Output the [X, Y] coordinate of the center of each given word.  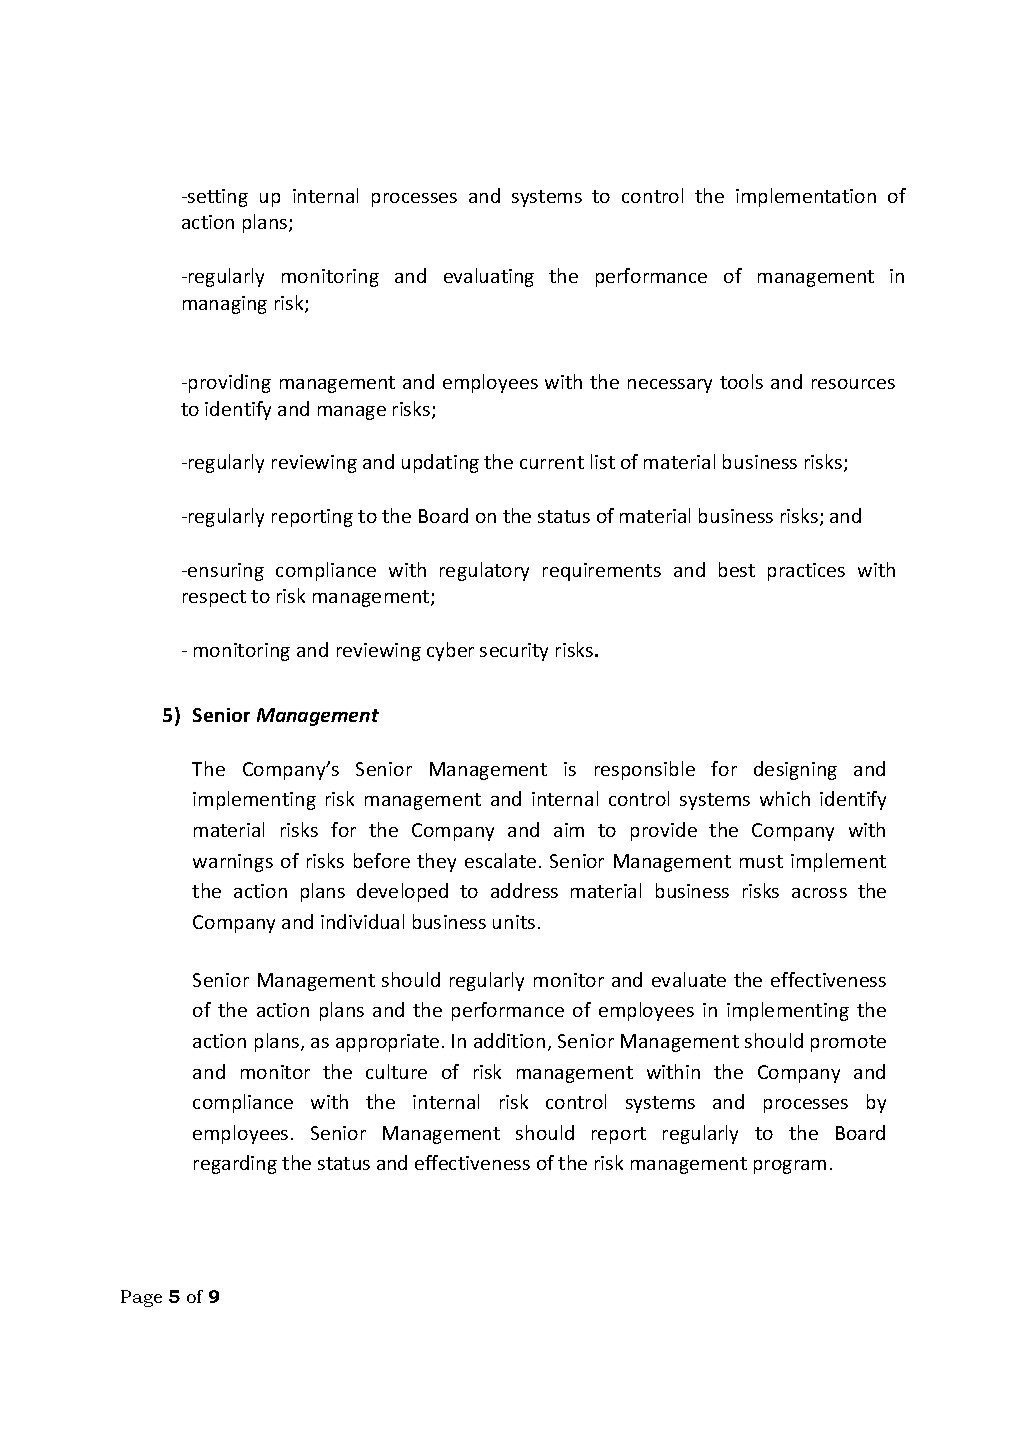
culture [396, 1071]
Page [141, 1298]
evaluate [689, 979]
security [514, 652]
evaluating [489, 277]
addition [509, 1040]
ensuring [225, 572]
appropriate [387, 1043]
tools [741, 381]
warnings [233, 863]
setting [217, 198]
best [737, 569]
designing [795, 770]
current [552, 462]
